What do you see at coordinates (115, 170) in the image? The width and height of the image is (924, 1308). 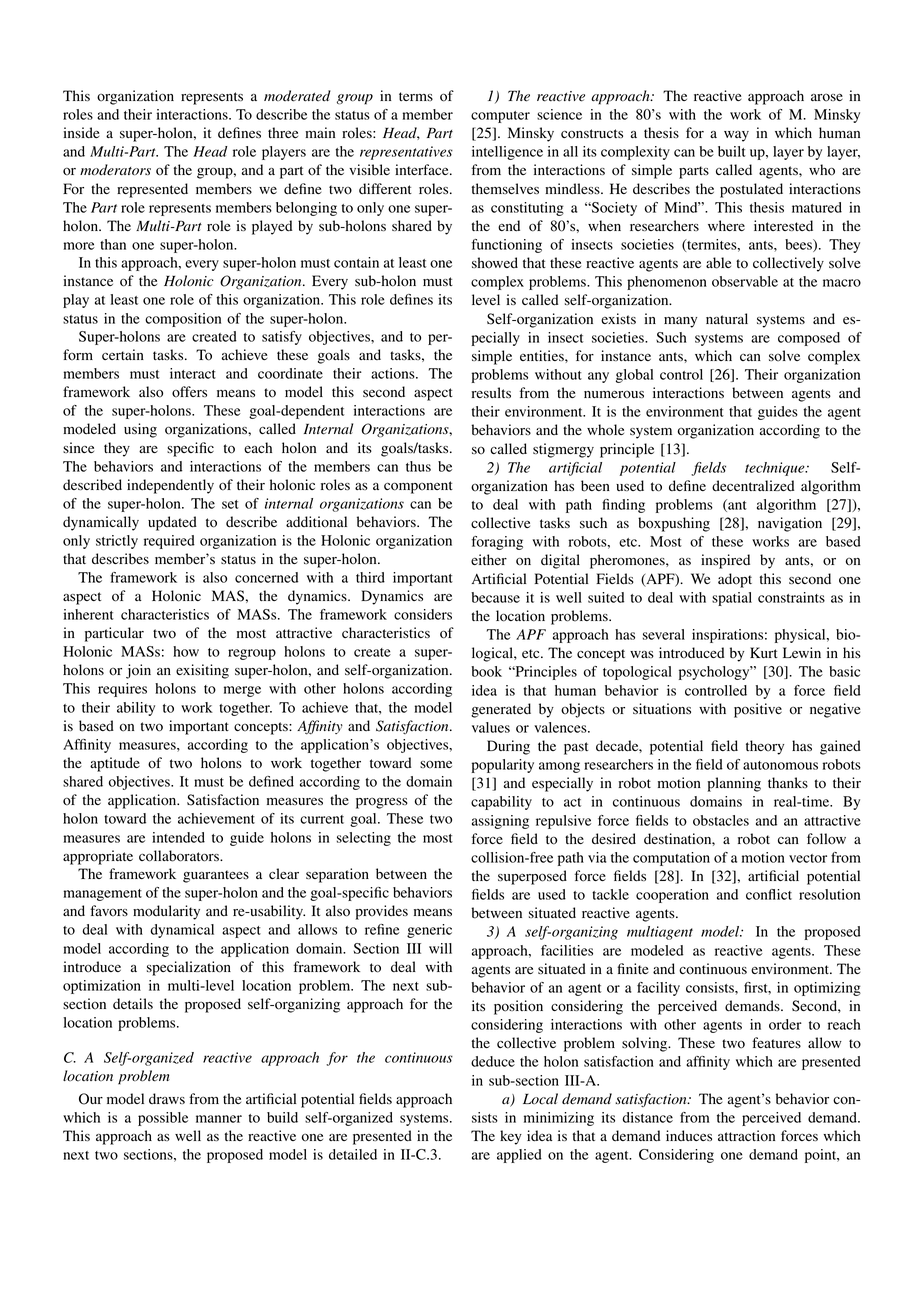 I see `moderators` at bounding box center [115, 170].
